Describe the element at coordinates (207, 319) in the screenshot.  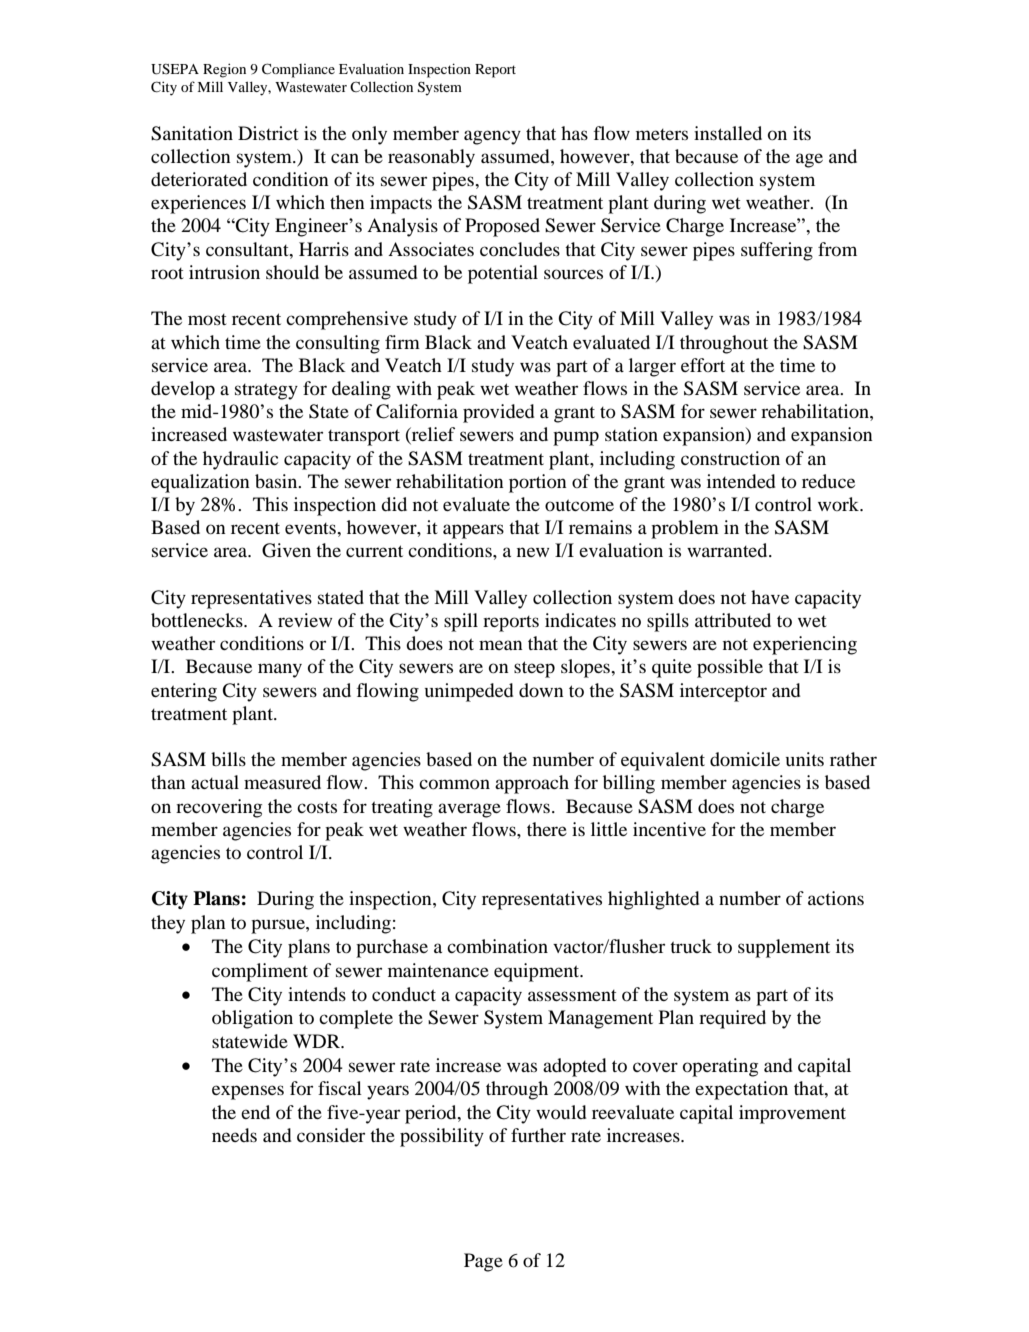
I see `most` at that location.
